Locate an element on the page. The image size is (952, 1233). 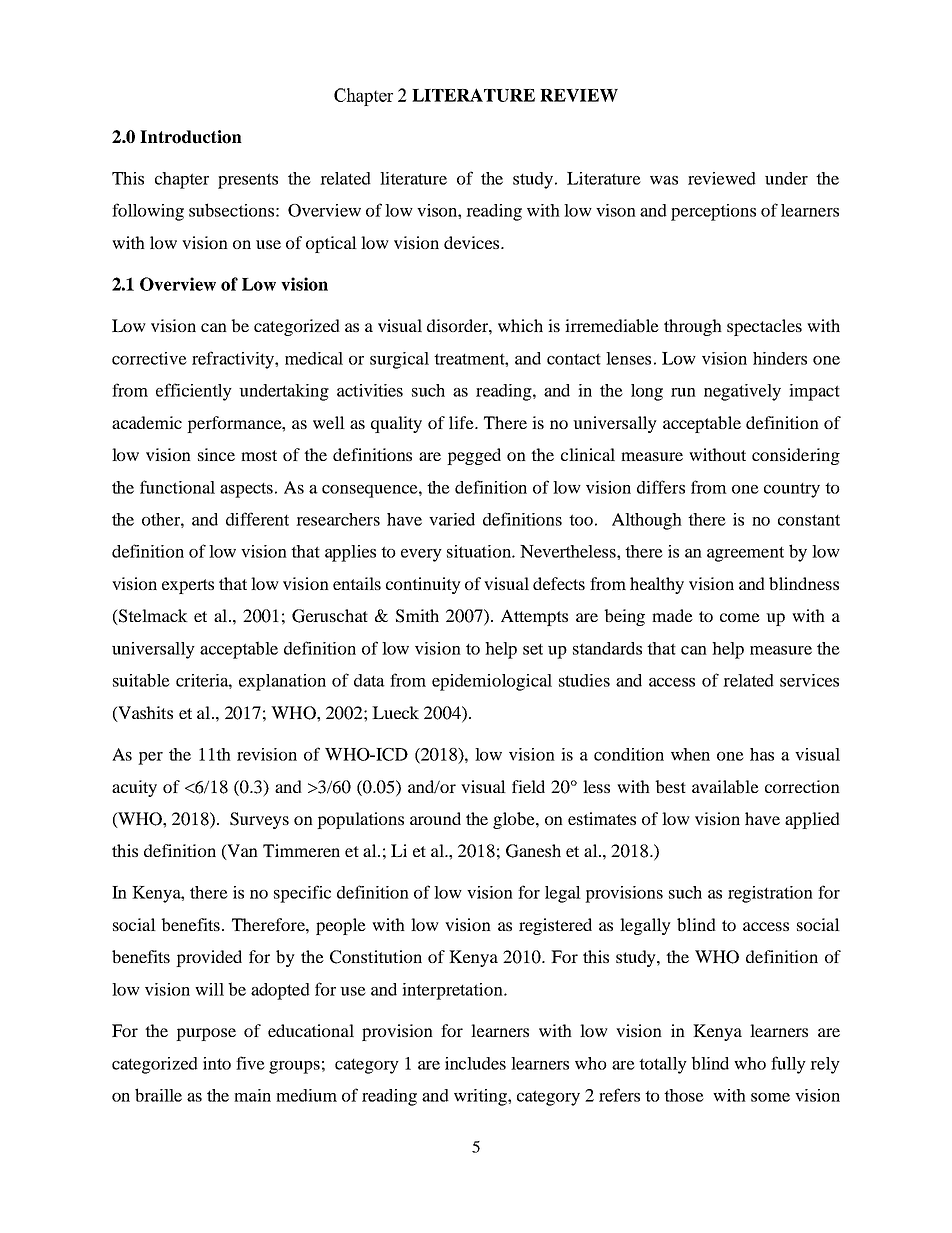
presents is located at coordinates (248, 181).
